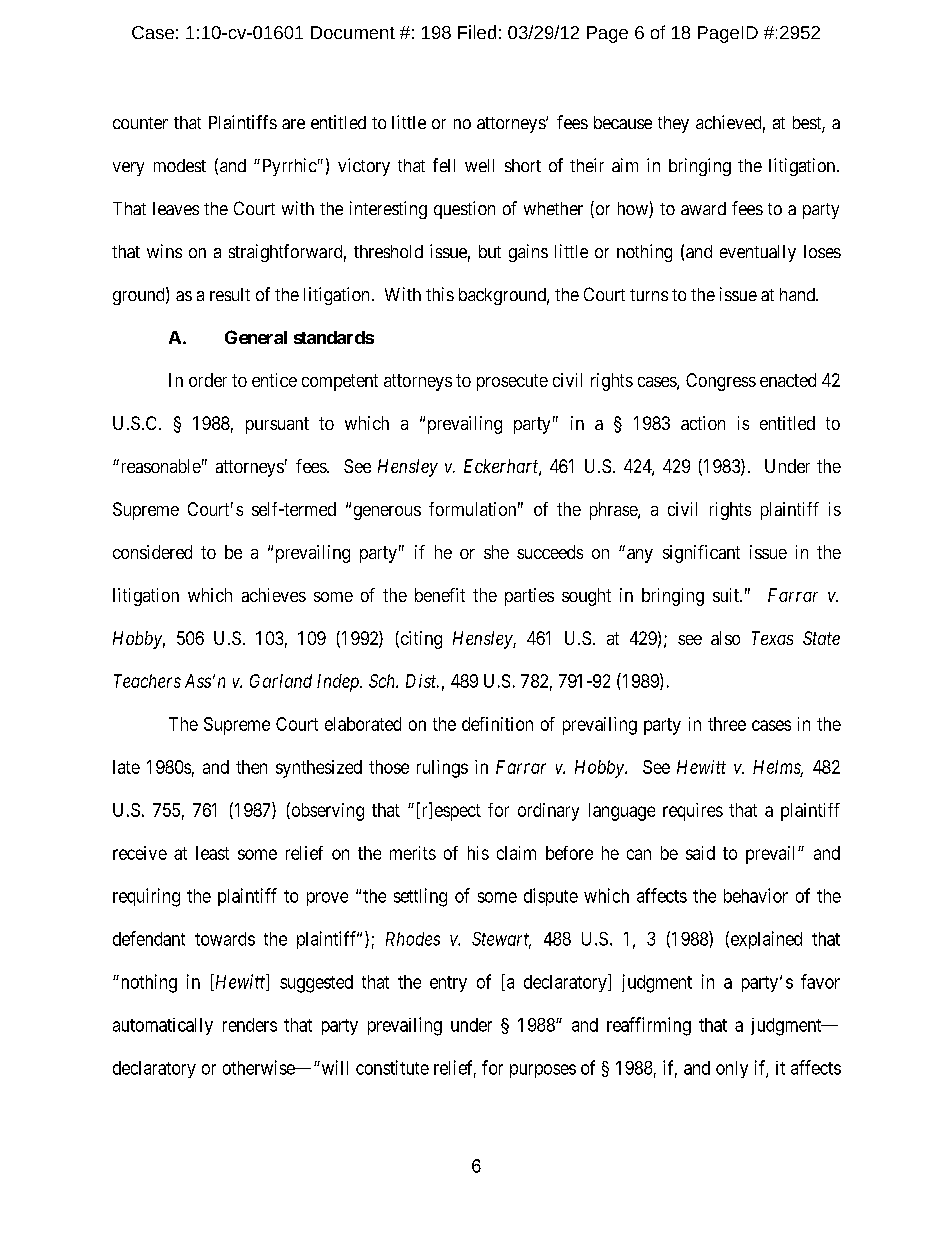 The image size is (952, 1233). Describe the element at coordinates (250, 1025) in the screenshot. I see `renders` at that location.
